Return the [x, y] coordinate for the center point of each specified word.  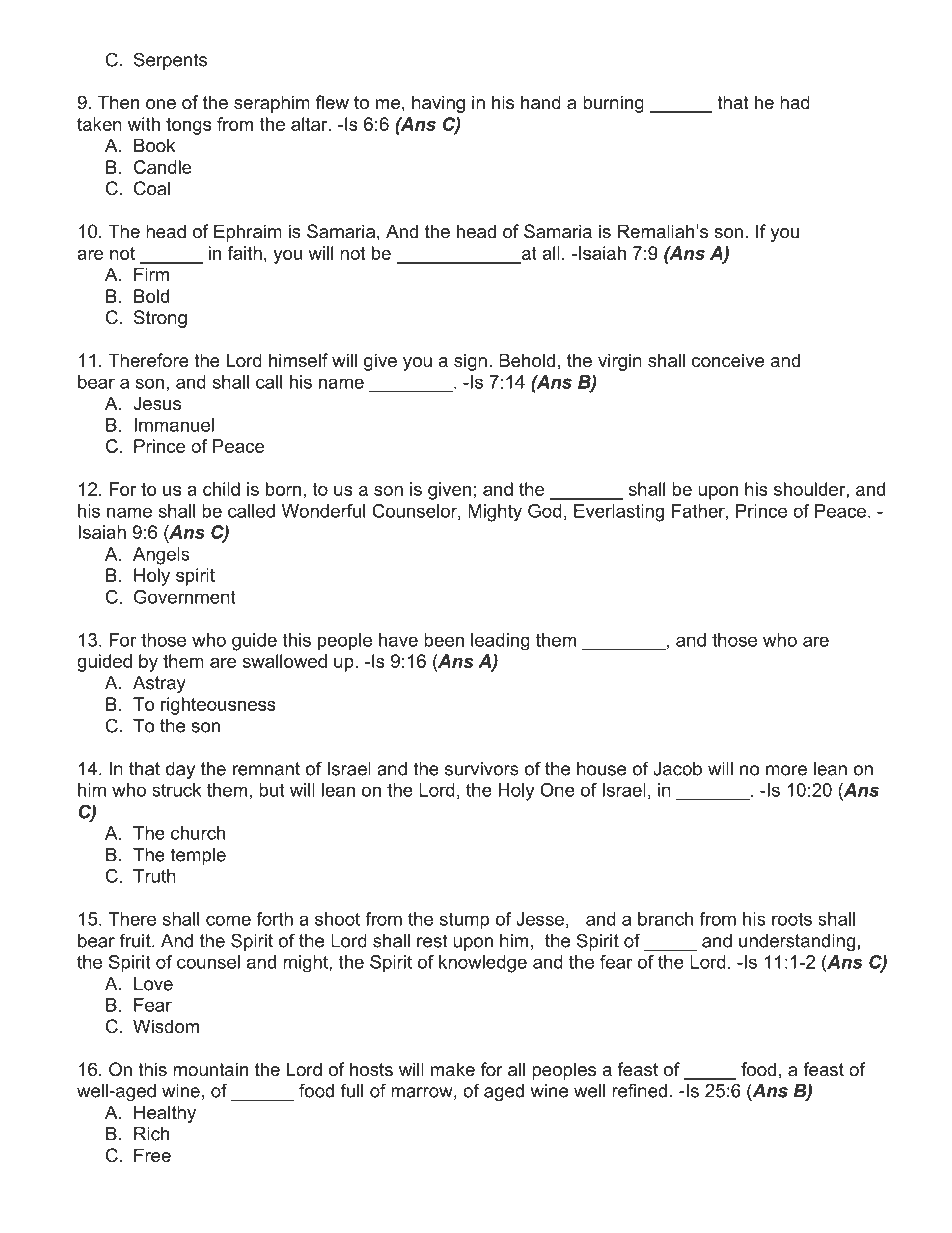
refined [639, 1090]
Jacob [677, 769]
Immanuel [174, 425]
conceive [728, 360]
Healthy [165, 1114]
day [180, 770]
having [438, 104]
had [795, 102]
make [453, 1069]
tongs [188, 126]
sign [470, 362]
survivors [482, 769]
